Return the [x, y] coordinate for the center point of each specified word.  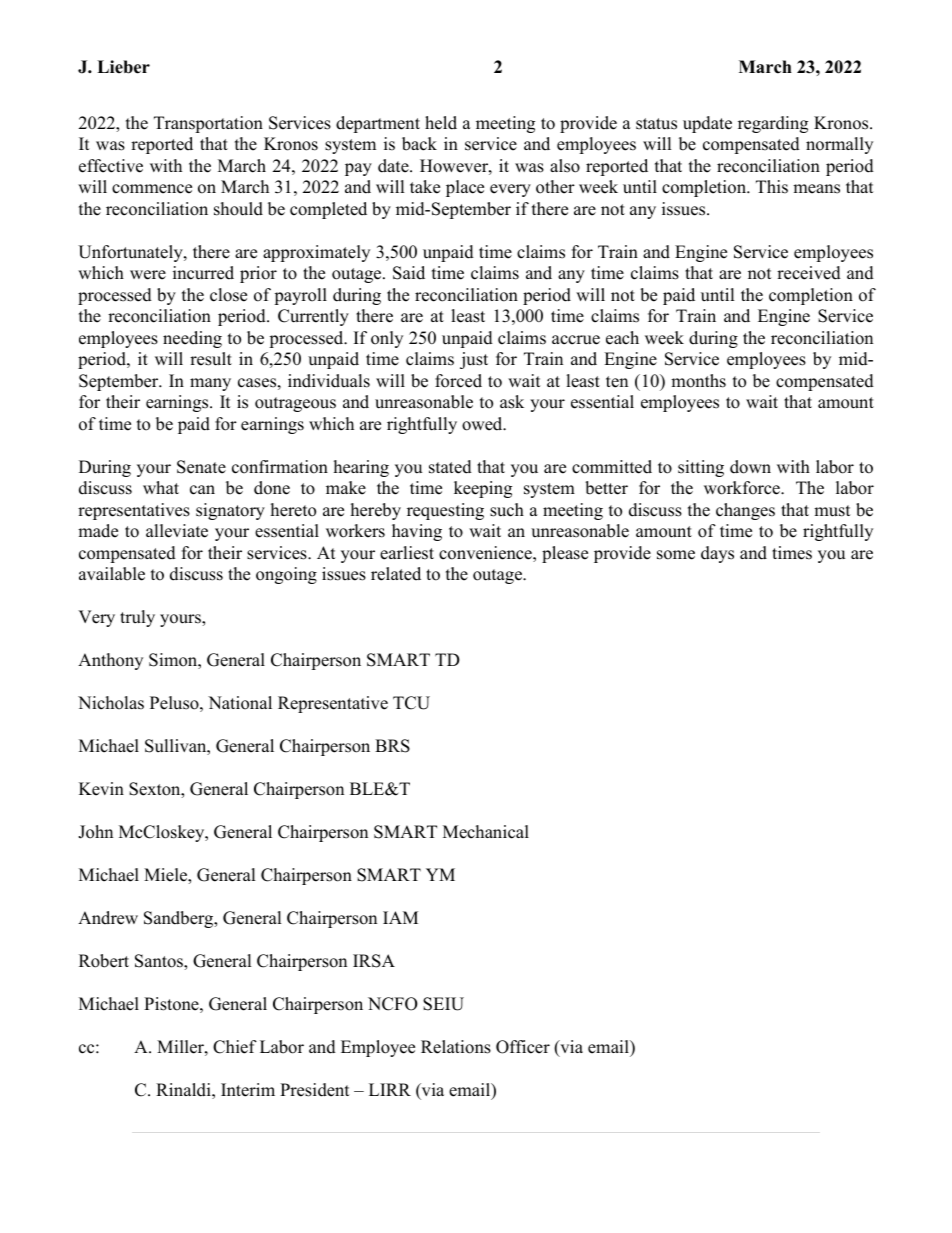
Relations [456, 1047]
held [441, 123]
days [717, 554]
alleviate [177, 531]
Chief [235, 1047]
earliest [407, 553]
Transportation [208, 124]
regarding [773, 124]
